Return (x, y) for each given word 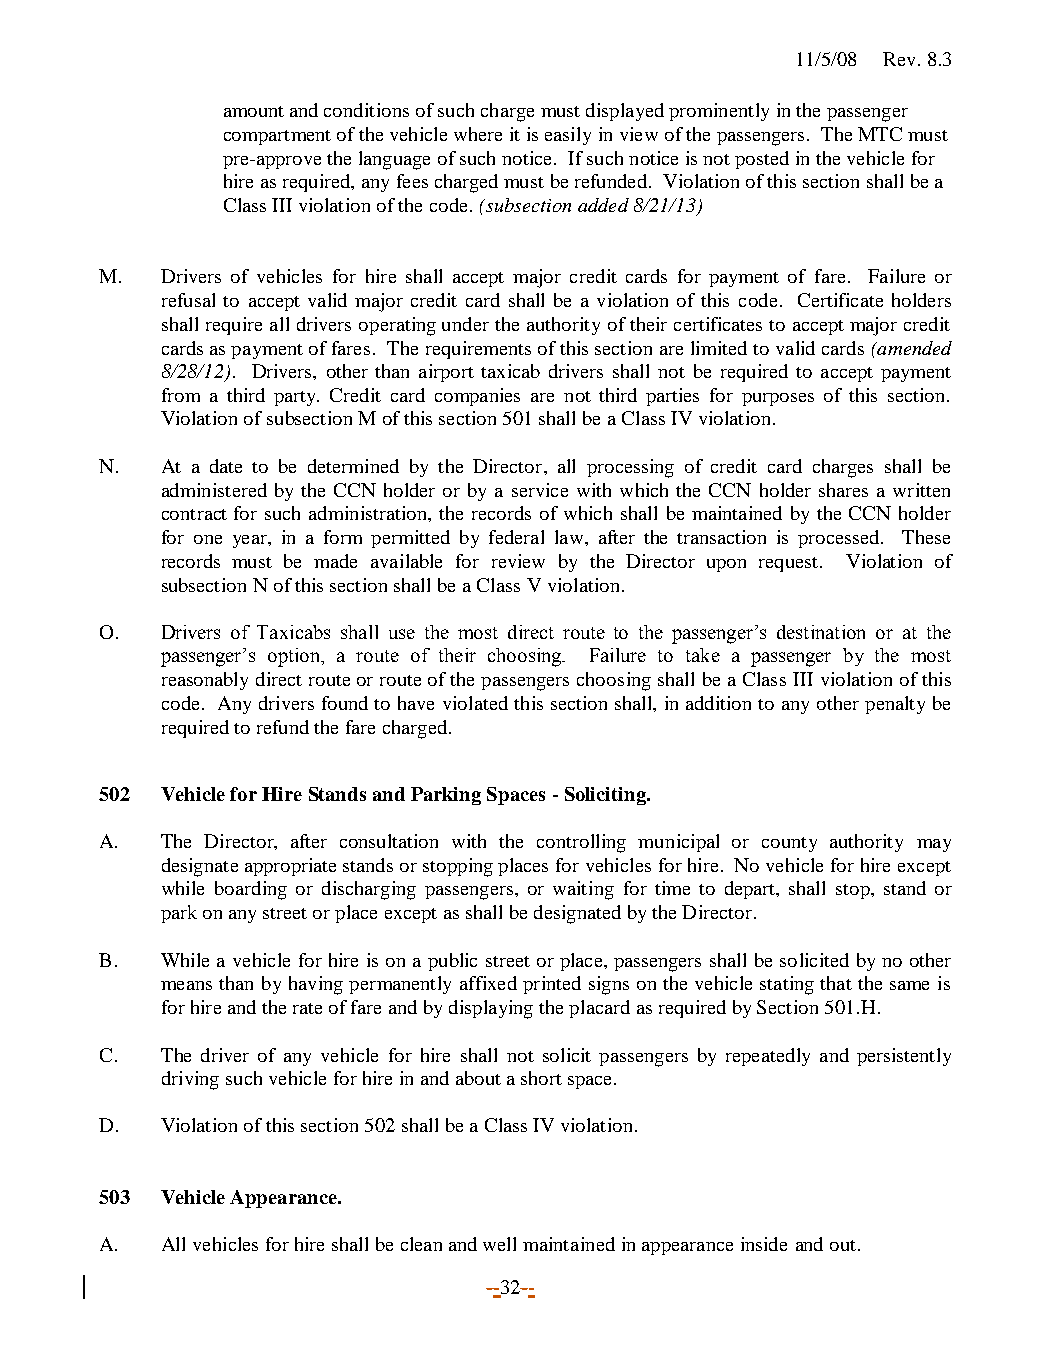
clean (421, 1244)
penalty (895, 705)
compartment (277, 137)
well (499, 1244)
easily (568, 136)
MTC (880, 134)
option (295, 657)
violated (475, 703)
